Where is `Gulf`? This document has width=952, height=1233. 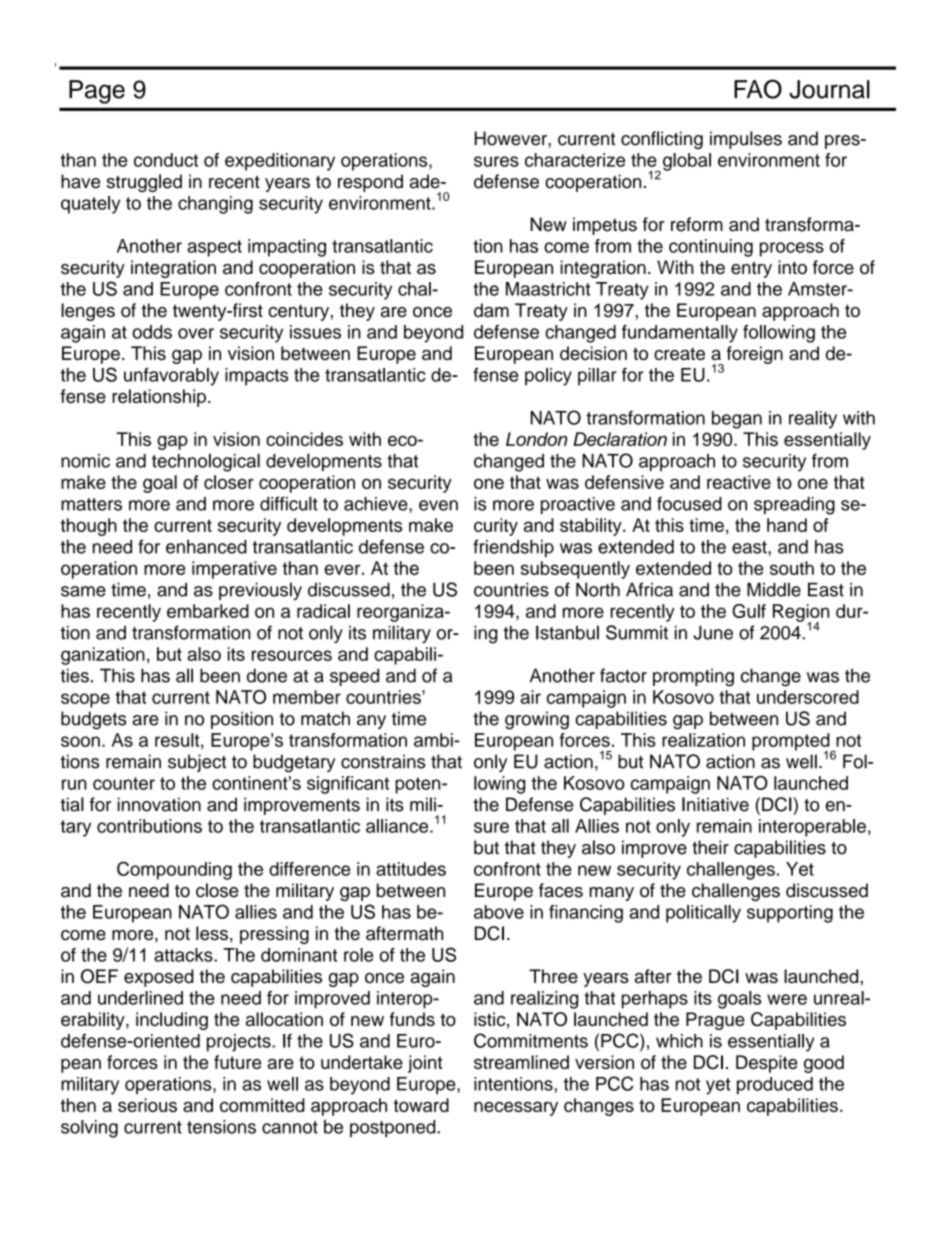
Gulf is located at coordinates (749, 611).
